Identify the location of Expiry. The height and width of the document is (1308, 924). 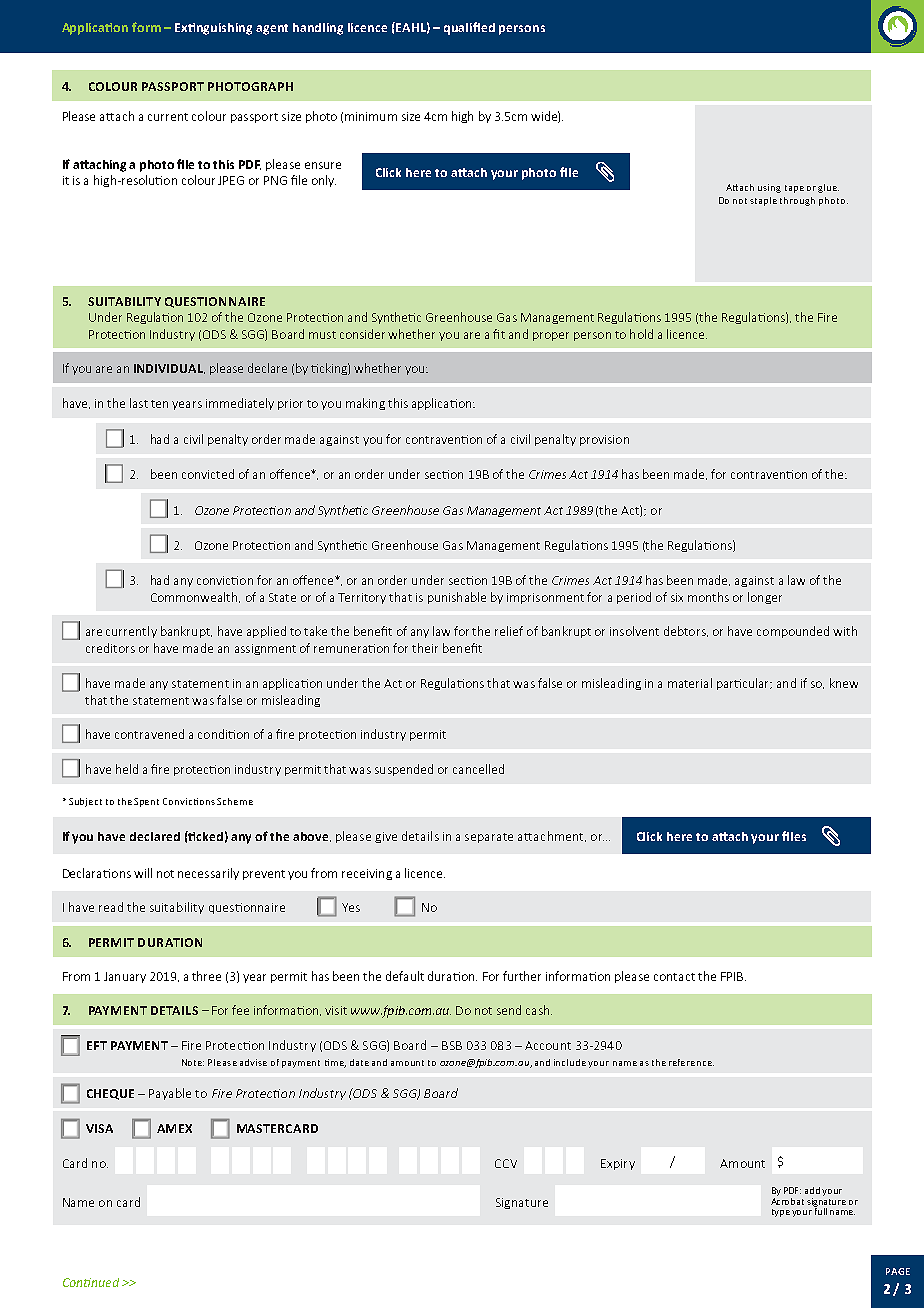
(618, 1164).
